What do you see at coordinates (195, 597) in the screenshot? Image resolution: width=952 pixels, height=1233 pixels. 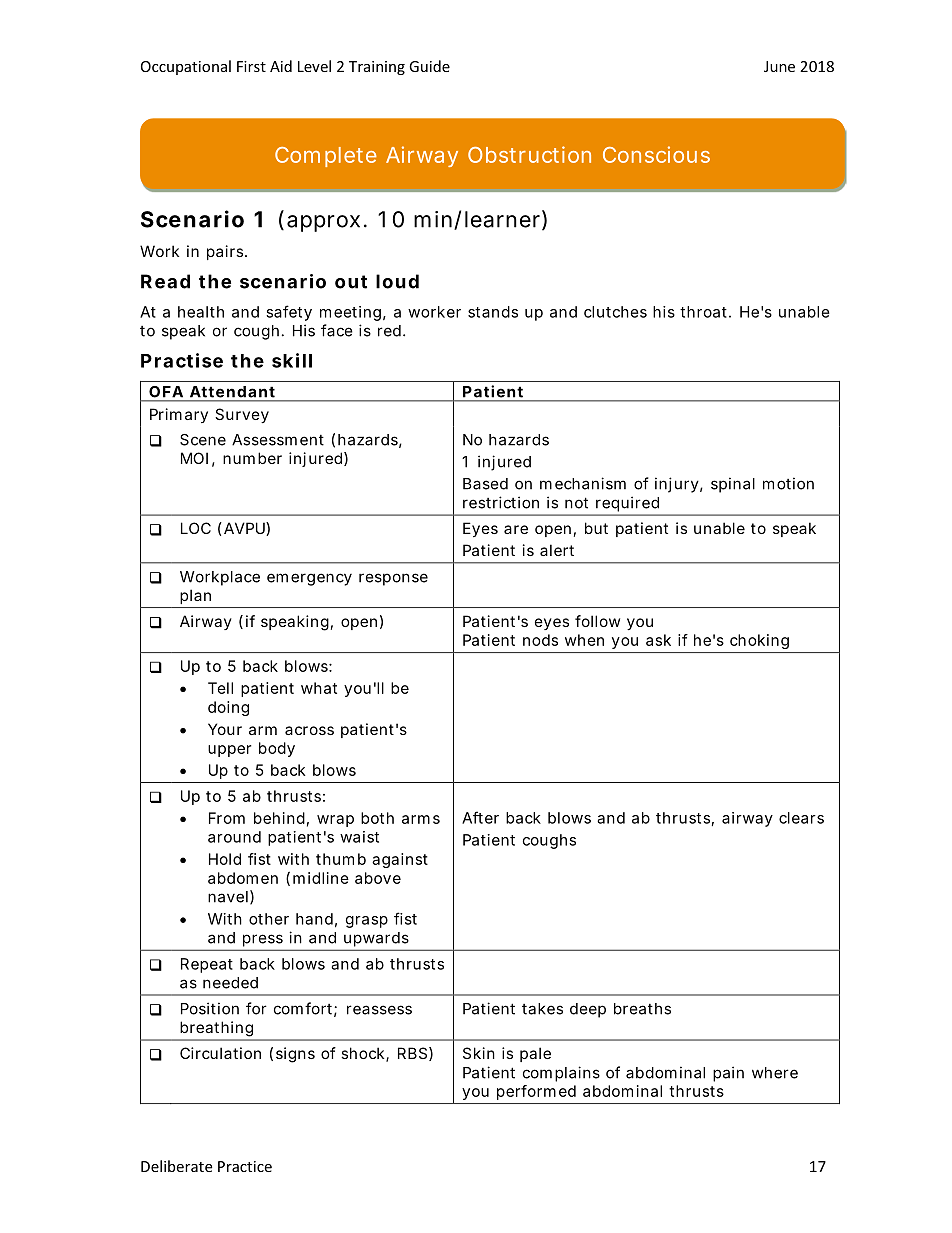 I see `plan` at bounding box center [195, 597].
